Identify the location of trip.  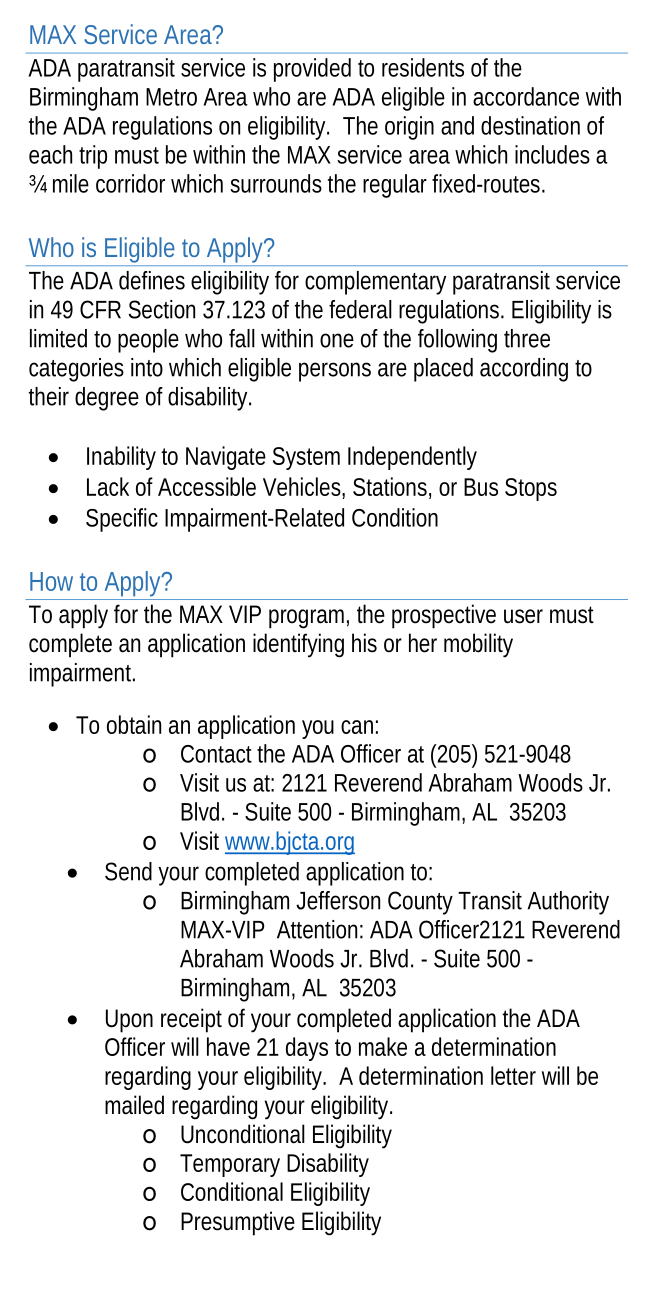
(93, 157).
